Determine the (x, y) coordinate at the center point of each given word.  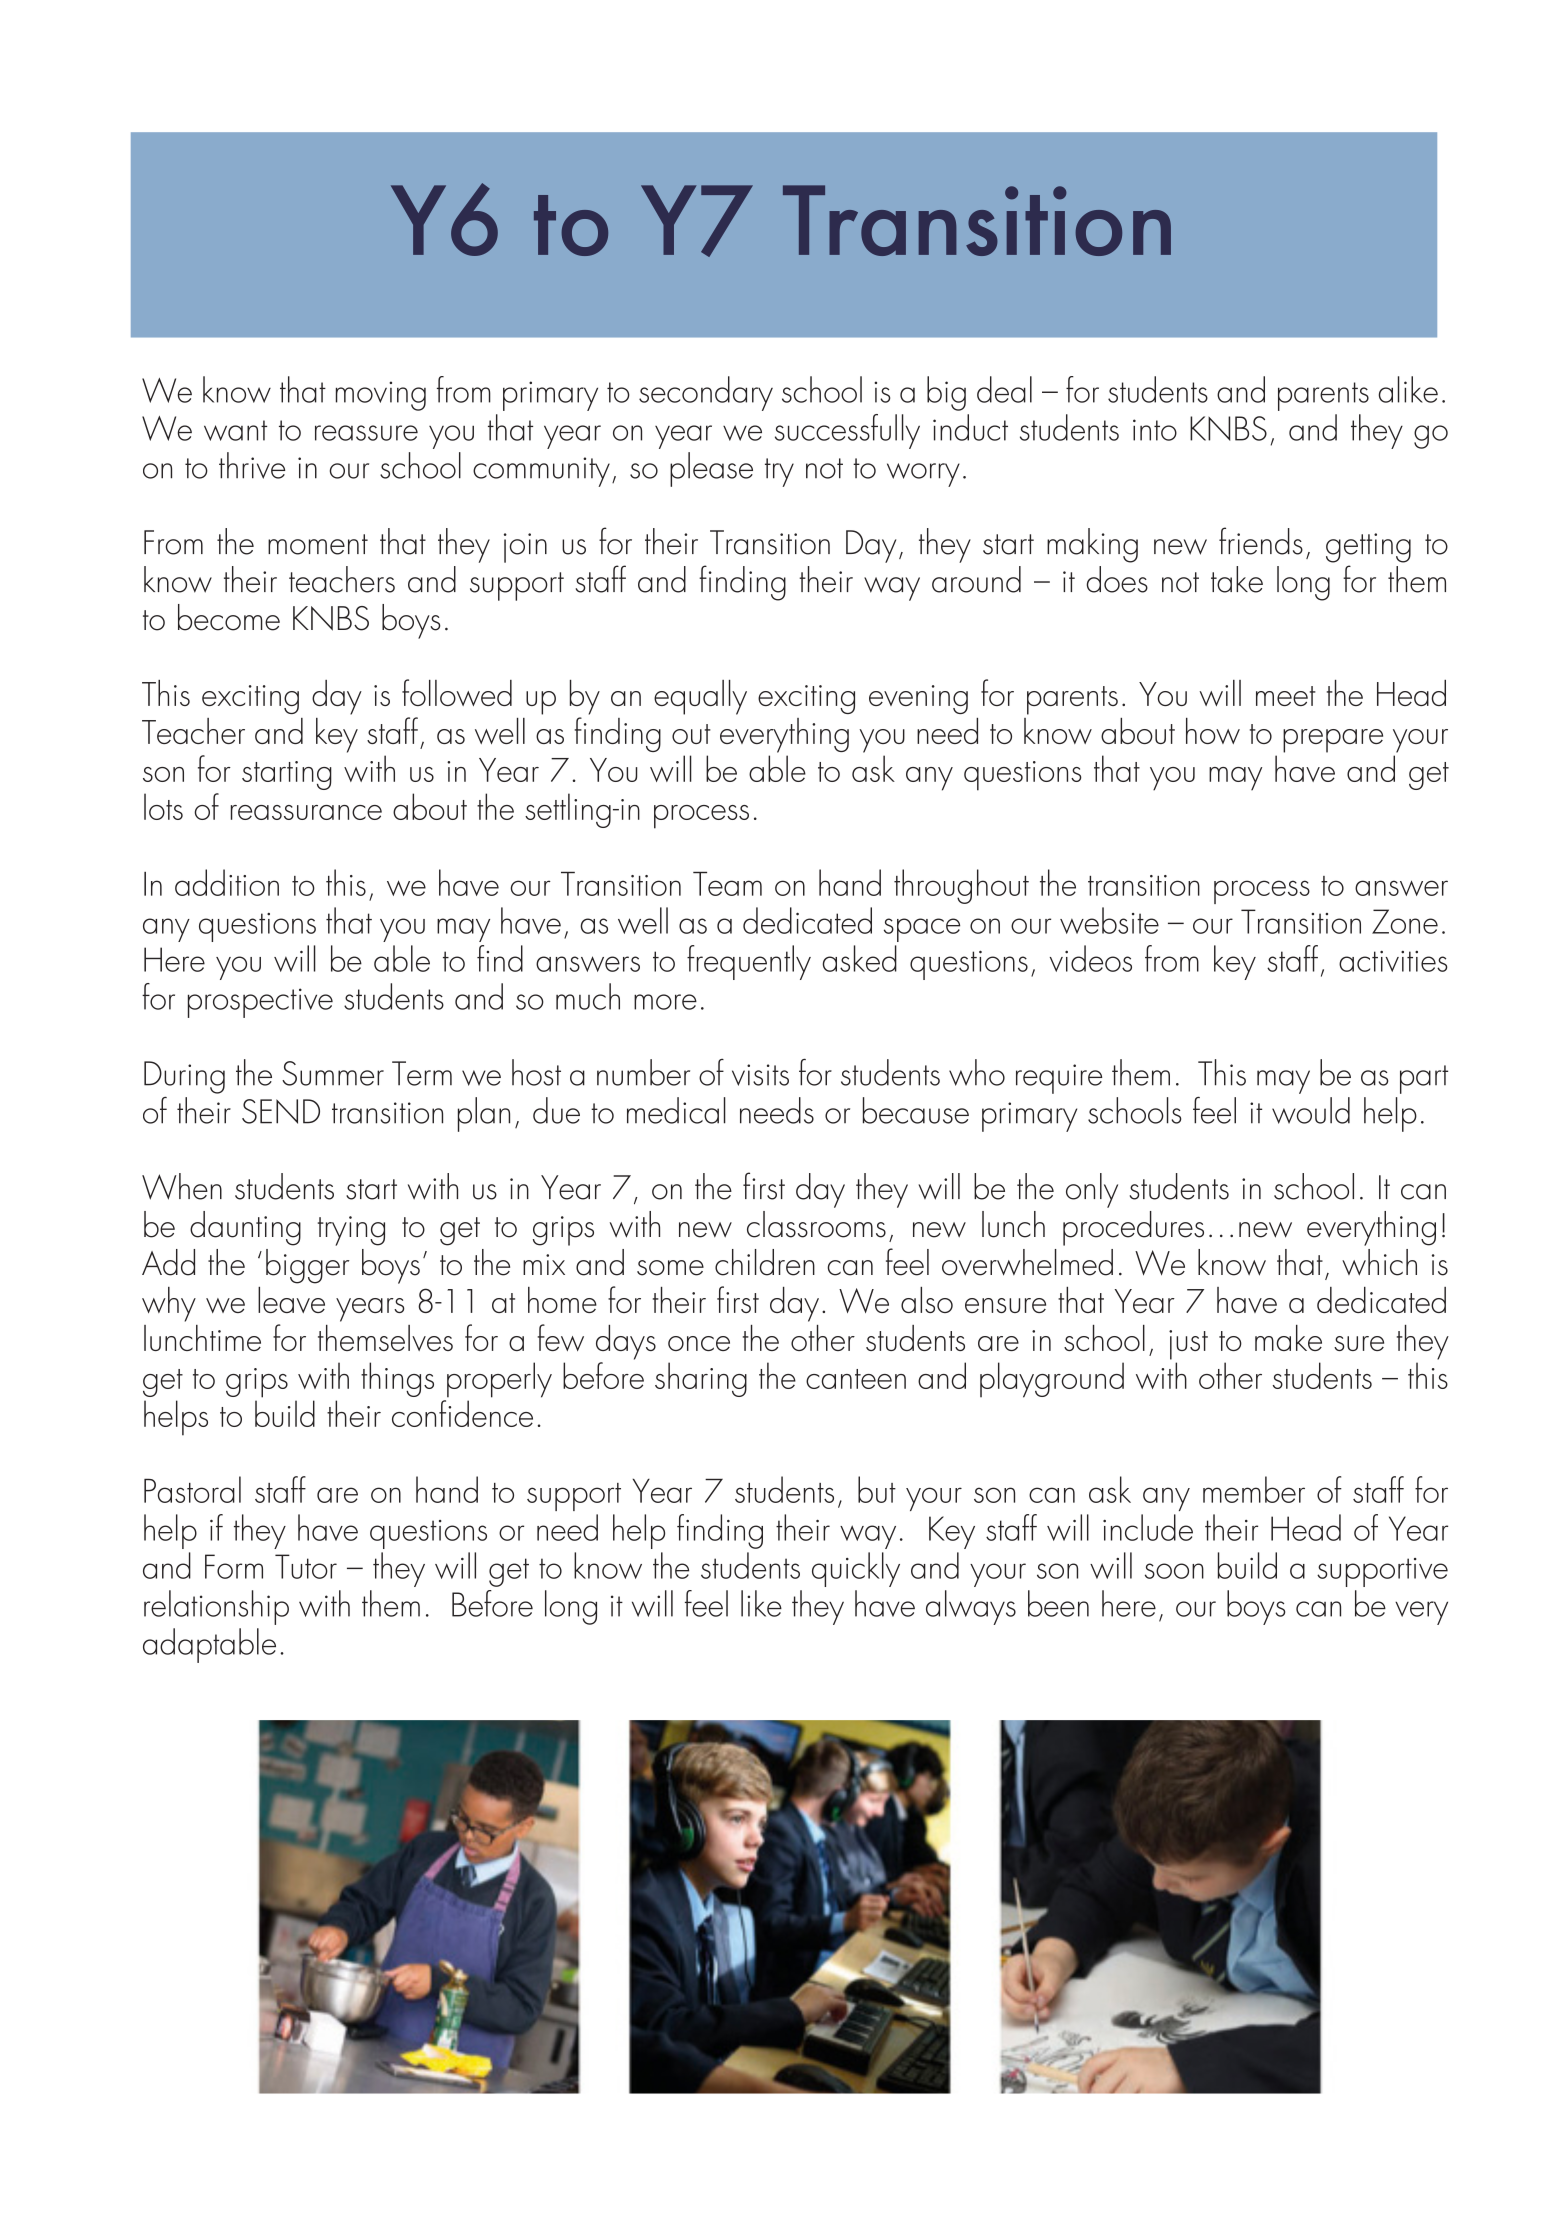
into (1155, 430)
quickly (856, 1569)
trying (351, 1231)
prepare (1333, 741)
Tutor (306, 1566)
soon (1174, 1571)
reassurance (306, 812)
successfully (847, 431)
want (235, 430)
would (1311, 1110)
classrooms (816, 1224)
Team (727, 884)
